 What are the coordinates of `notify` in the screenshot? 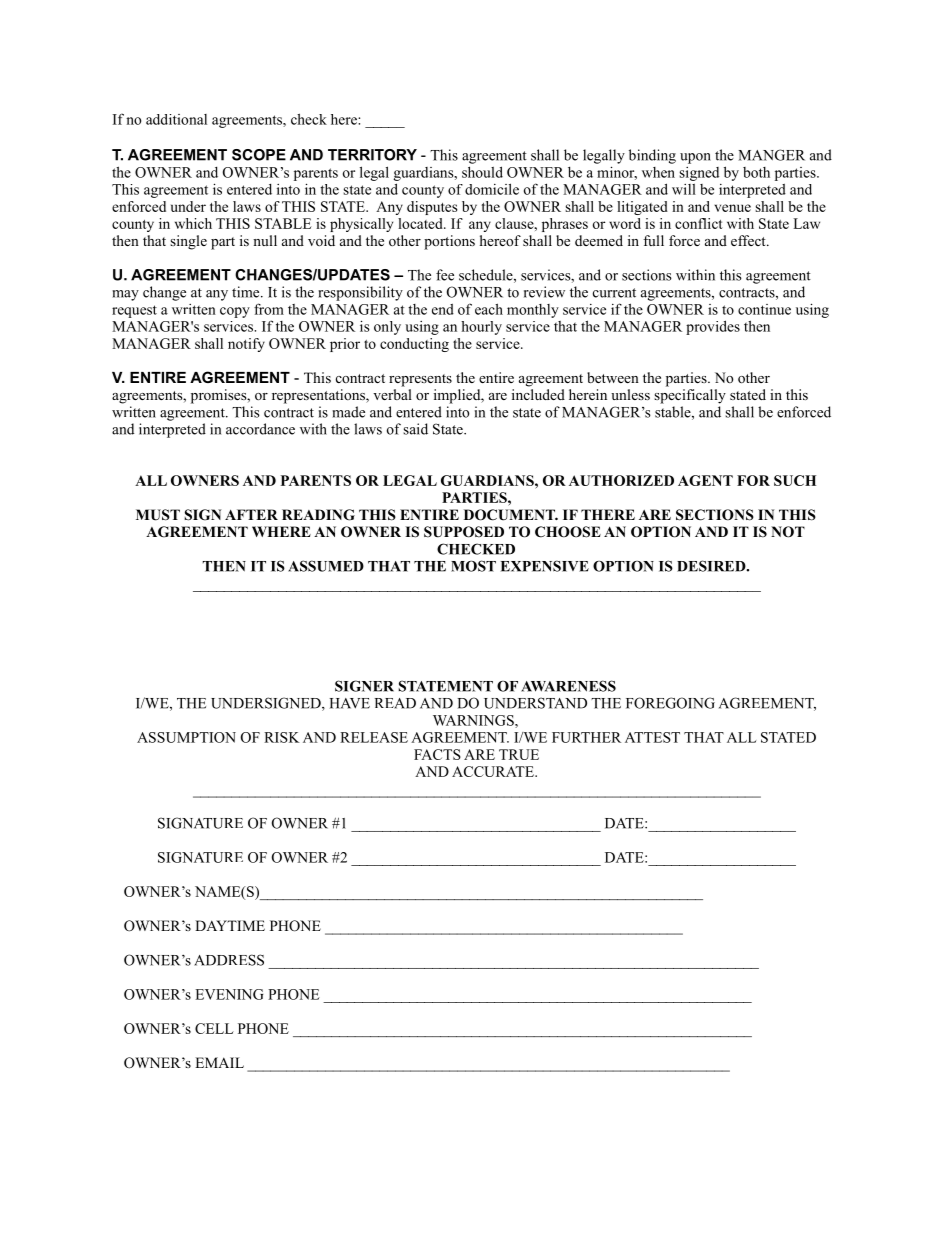 It's located at (246, 345).
